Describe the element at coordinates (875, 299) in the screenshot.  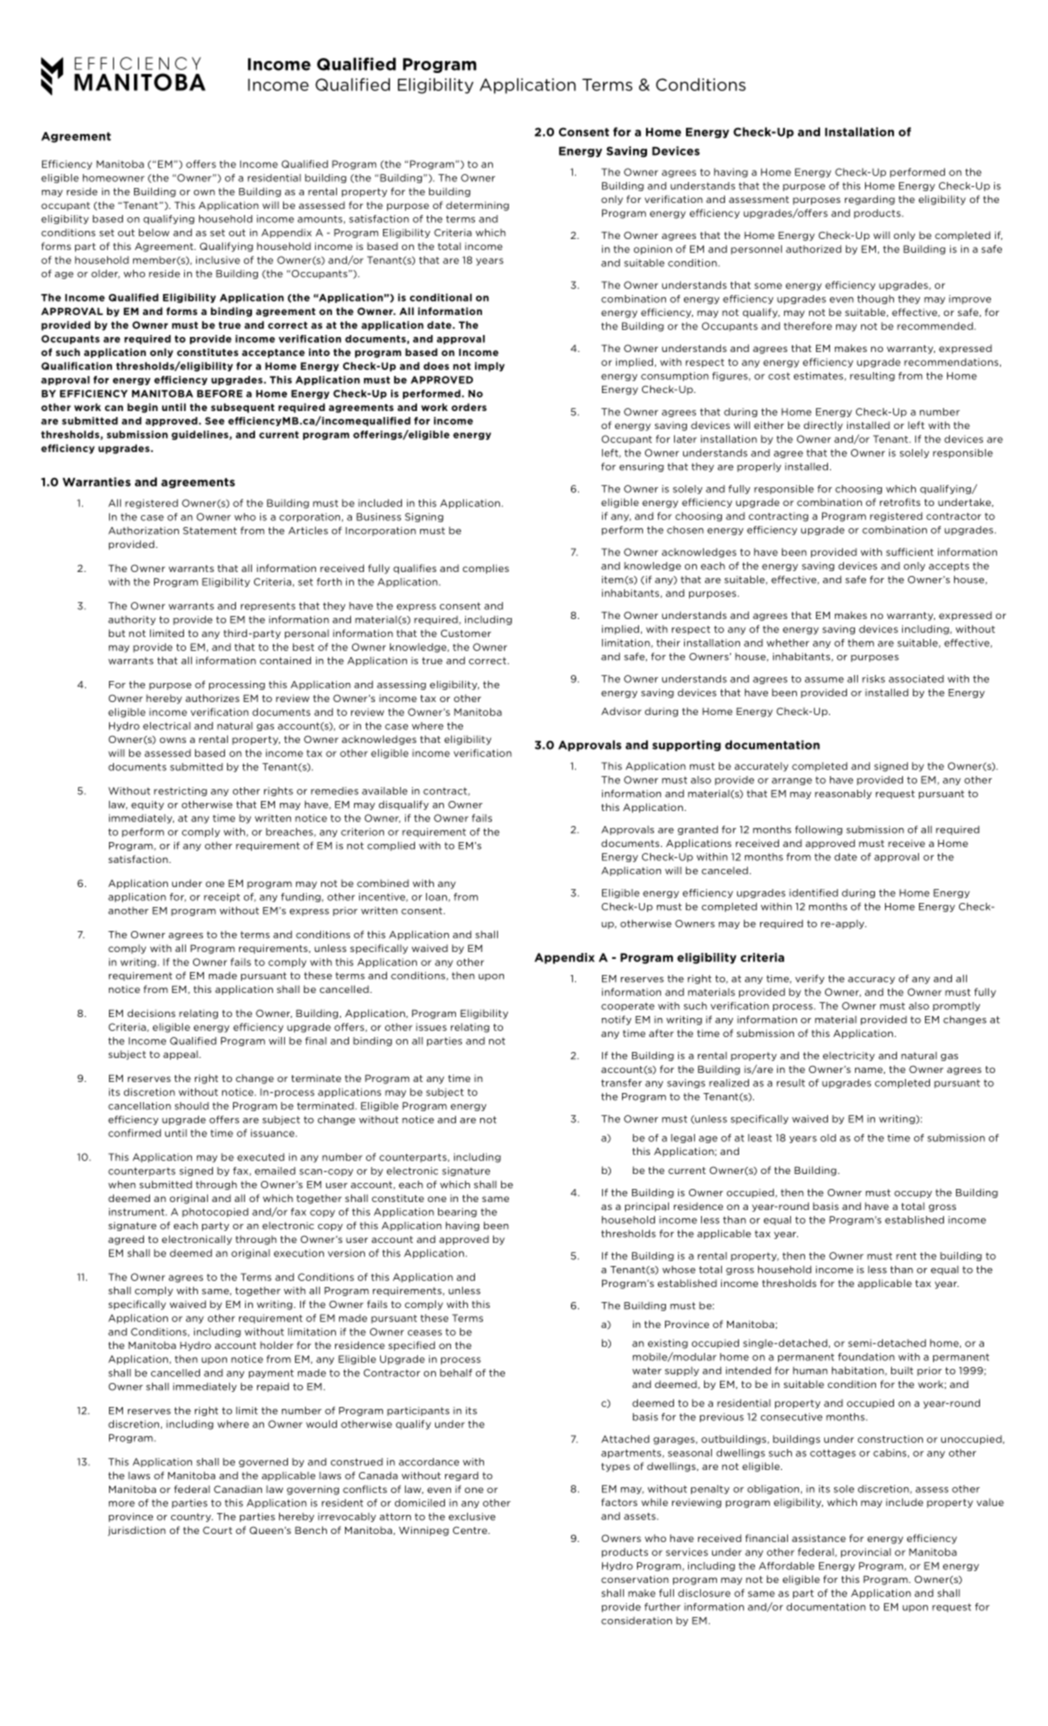
I see `though` at that location.
